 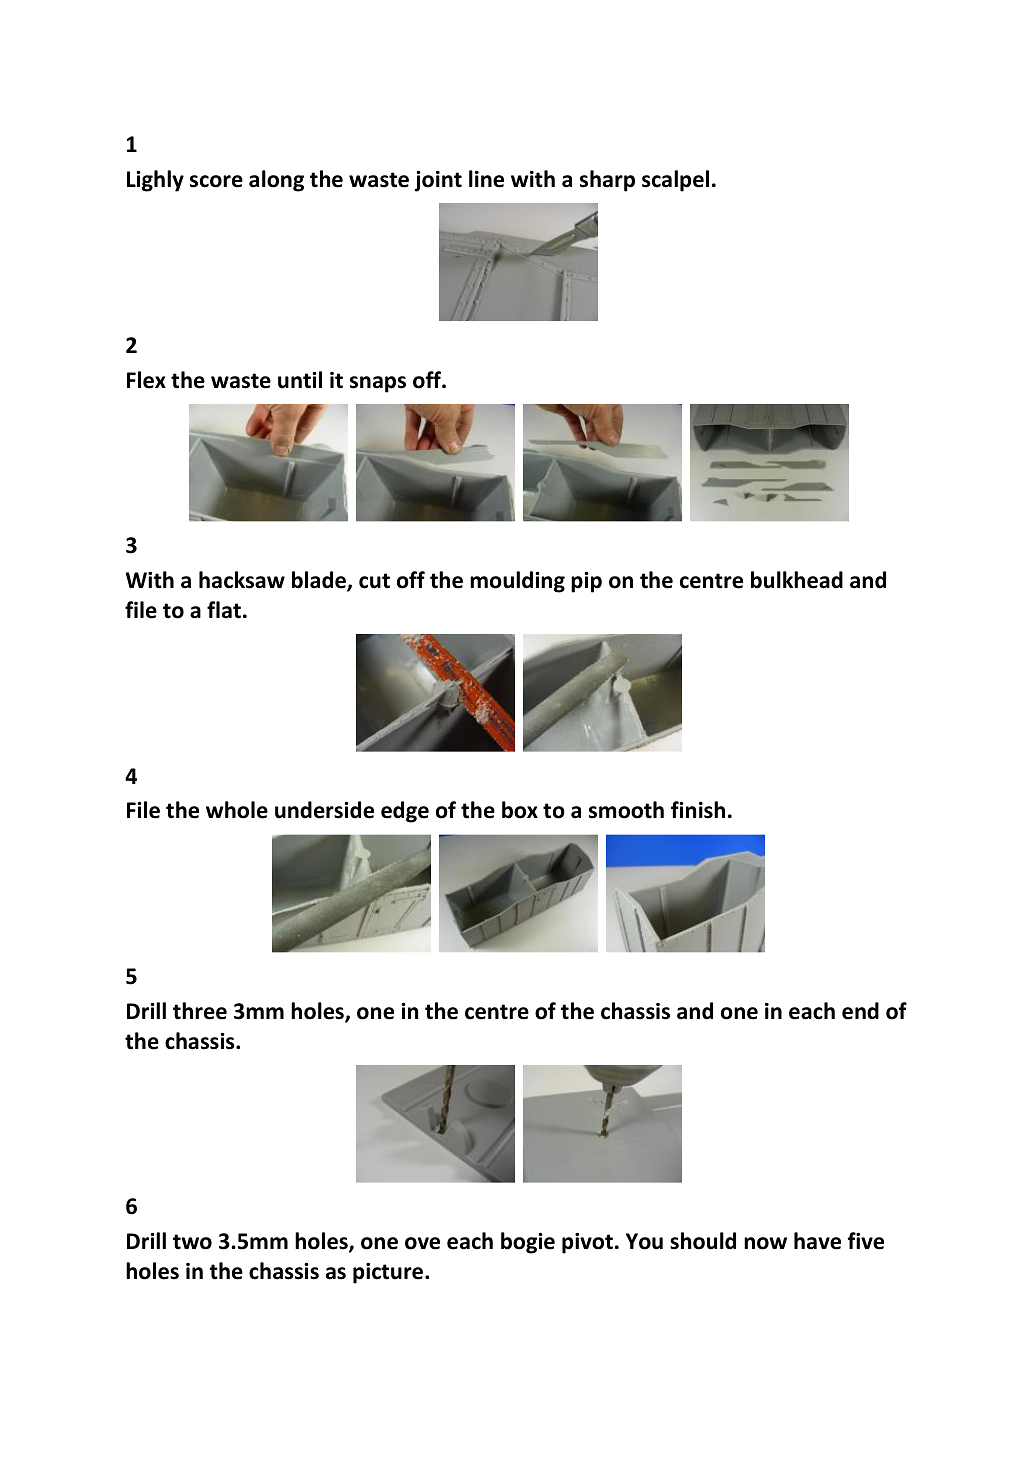 I want to click on two, so click(x=192, y=1242).
